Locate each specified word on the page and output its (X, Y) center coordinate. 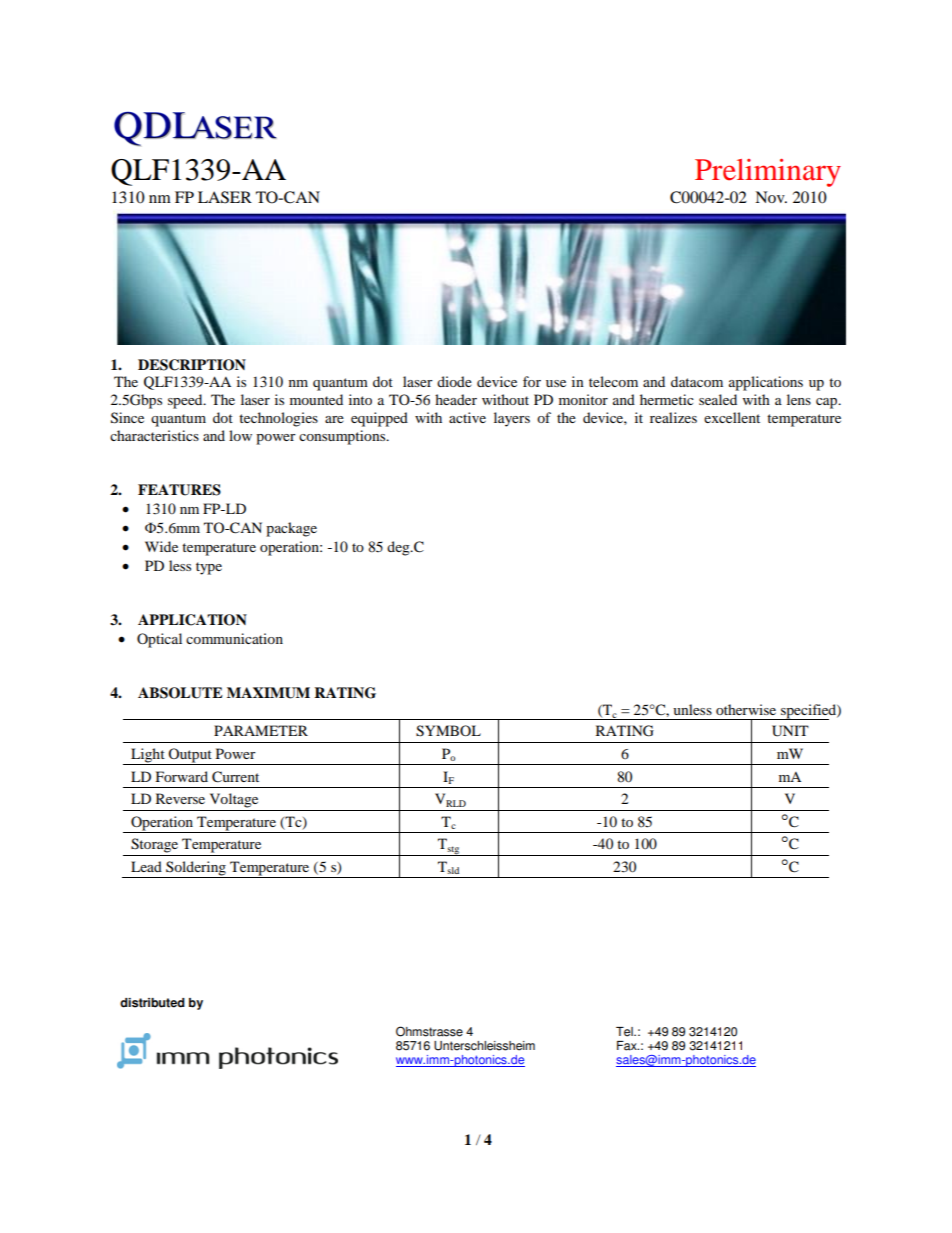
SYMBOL (448, 731)
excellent (732, 417)
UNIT (790, 731)
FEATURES (179, 490)
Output (190, 756)
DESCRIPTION (192, 365)
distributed (152, 1003)
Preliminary (768, 173)
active (467, 417)
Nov (771, 197)
